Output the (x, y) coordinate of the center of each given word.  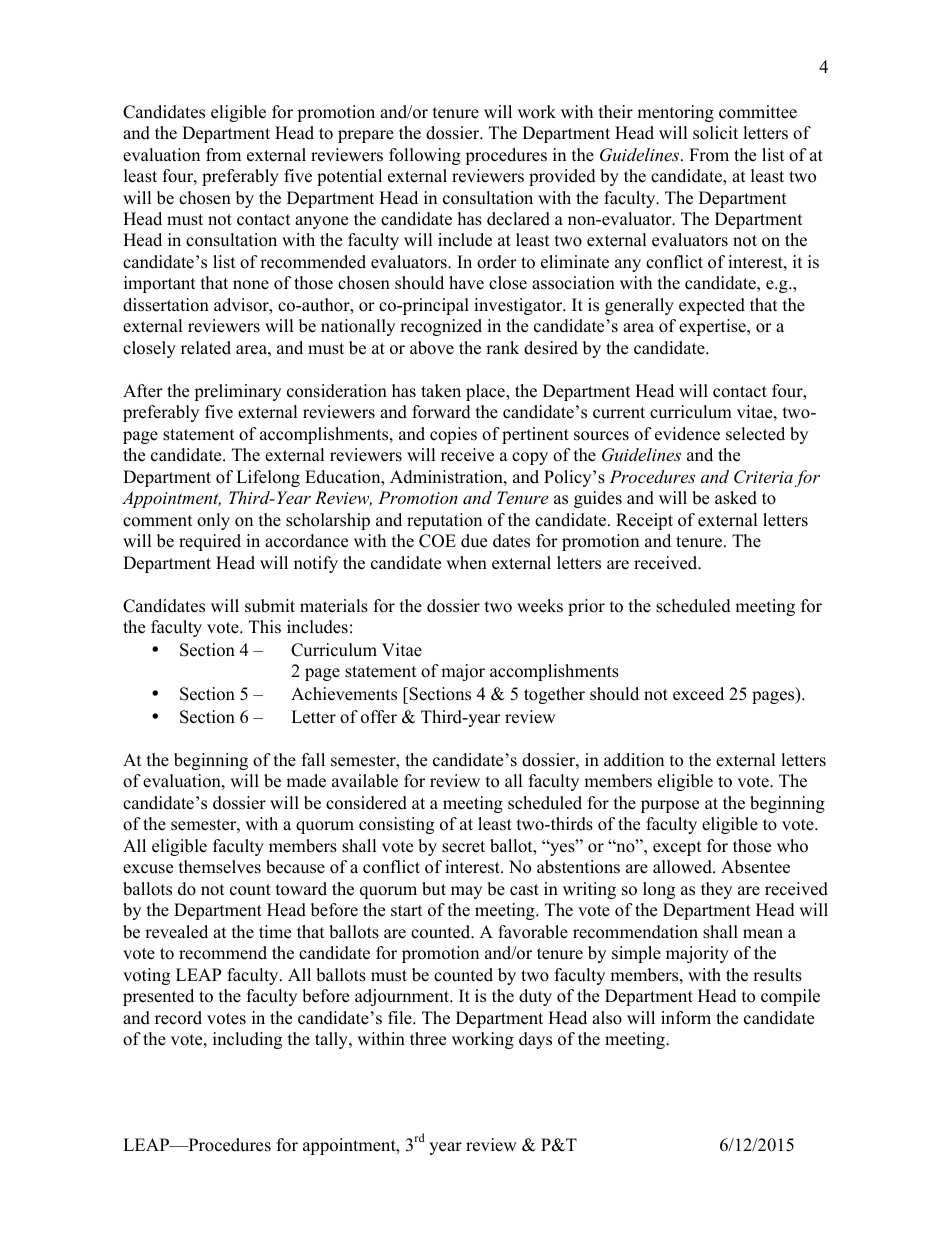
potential (349, 177)
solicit (715, 133)
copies (453, 435)
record (178, 1018)
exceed (698, 694)
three (428, 1039)
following (425, 156)
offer (379, 717)
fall (313, 759)
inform (686, 1018)
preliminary (237, 392)
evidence (687, 434)
